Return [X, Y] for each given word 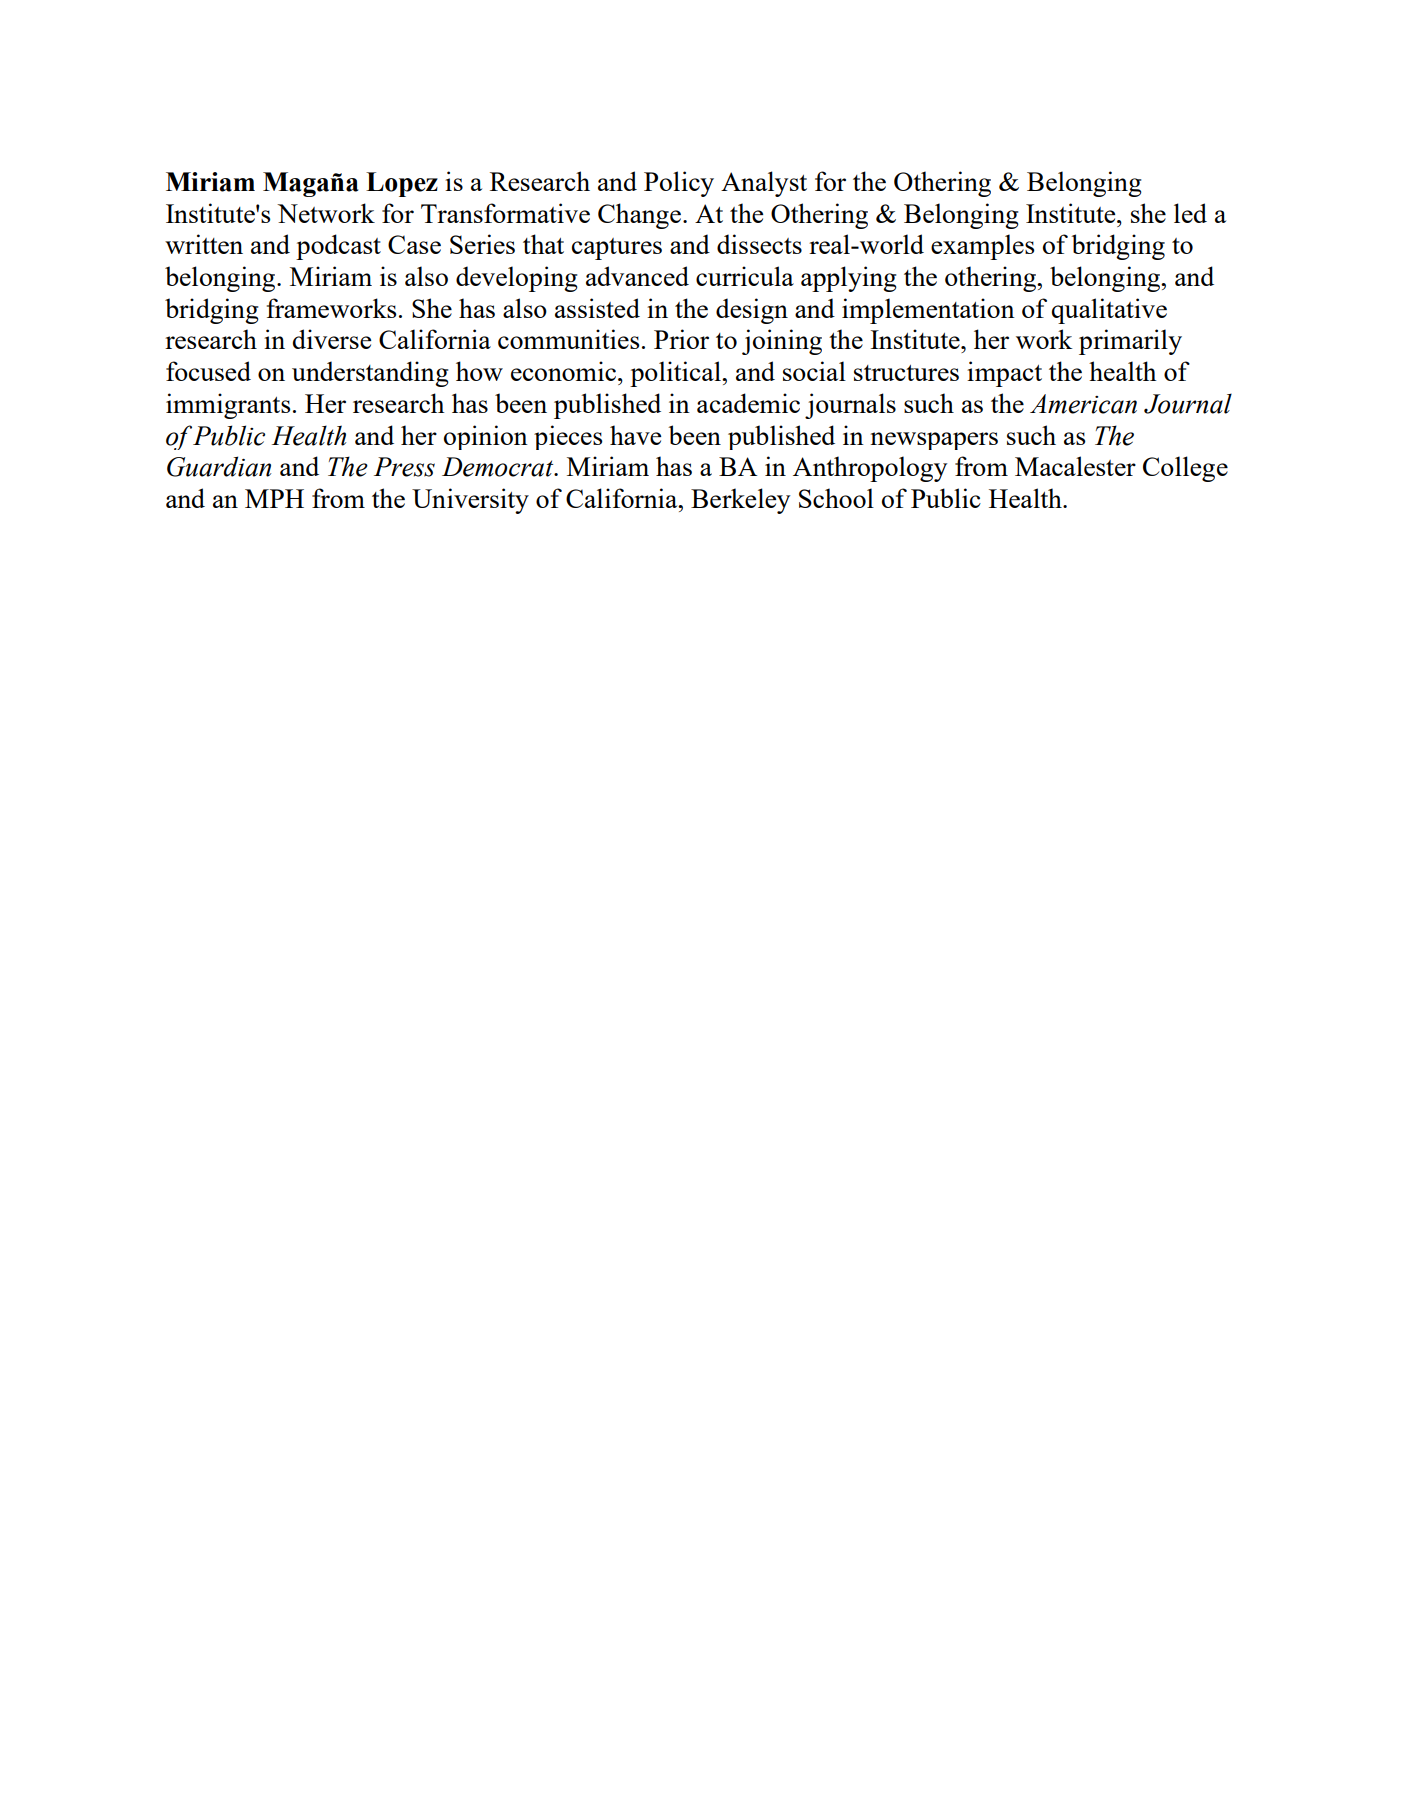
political [676, 374]
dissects [759, 244]
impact [1004, 374]
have [635, 435]
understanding [370, 374]
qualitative [1109, 311]
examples [982, 247]
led [1190, 213]
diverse [332, 339]
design [752, 311]
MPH [274, 498]
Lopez [402, 184]
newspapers [934, 441]
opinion [486, 437]
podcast [338, 247]
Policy [679, 184]
